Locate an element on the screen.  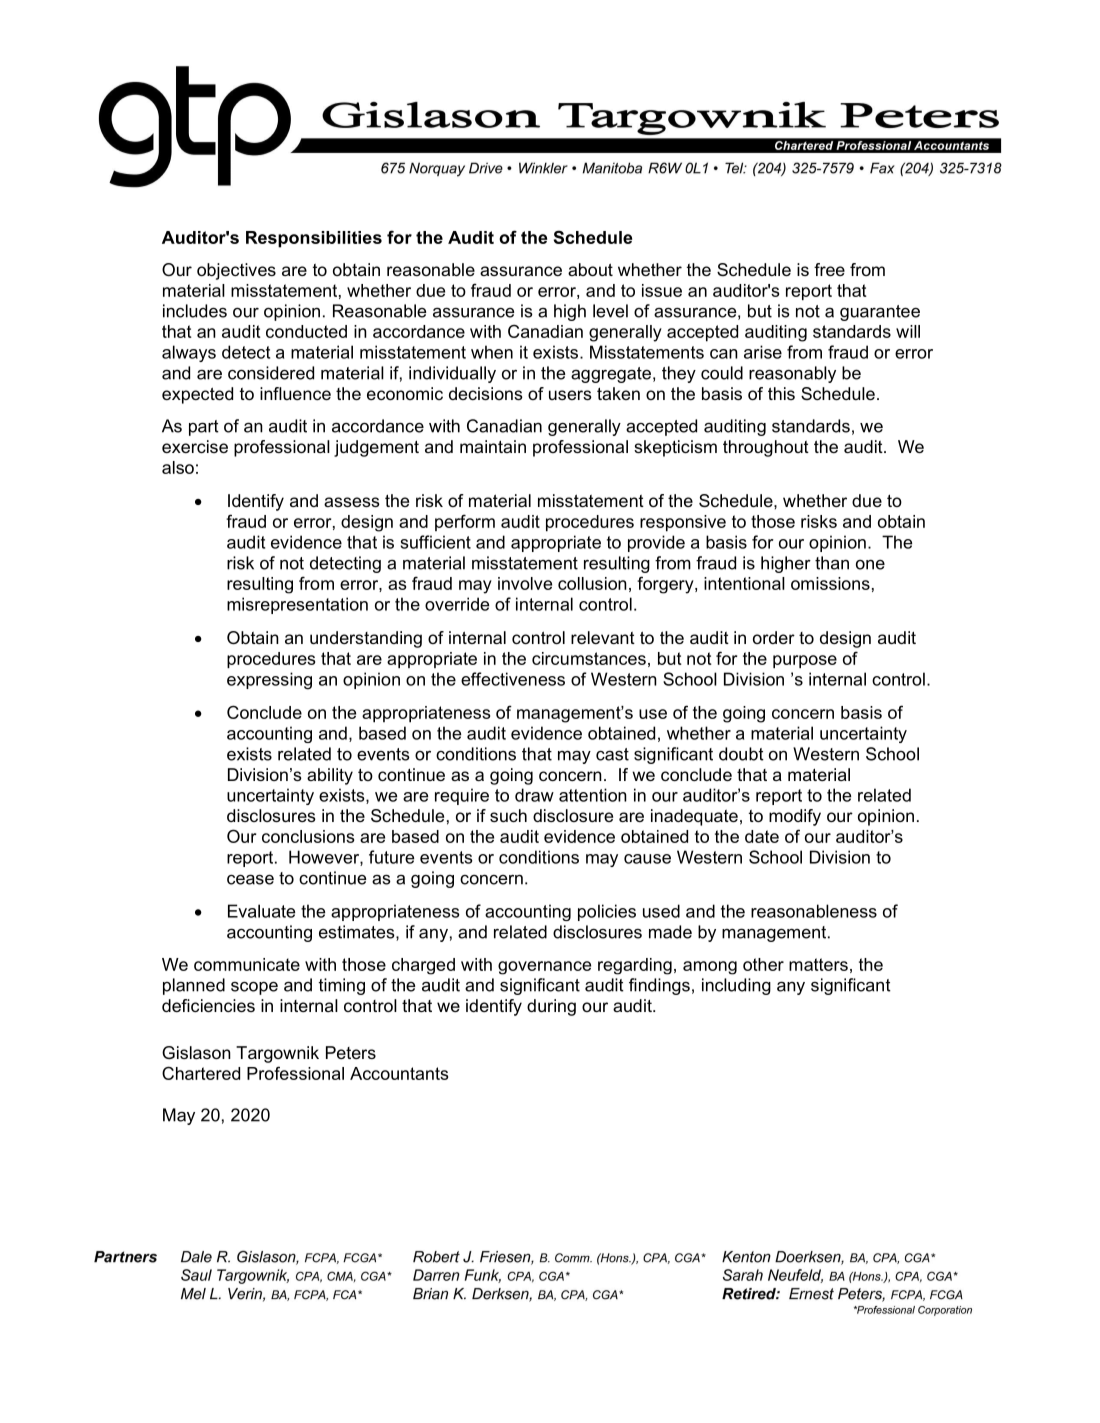
objectives is located at coordinates (236, 271).
